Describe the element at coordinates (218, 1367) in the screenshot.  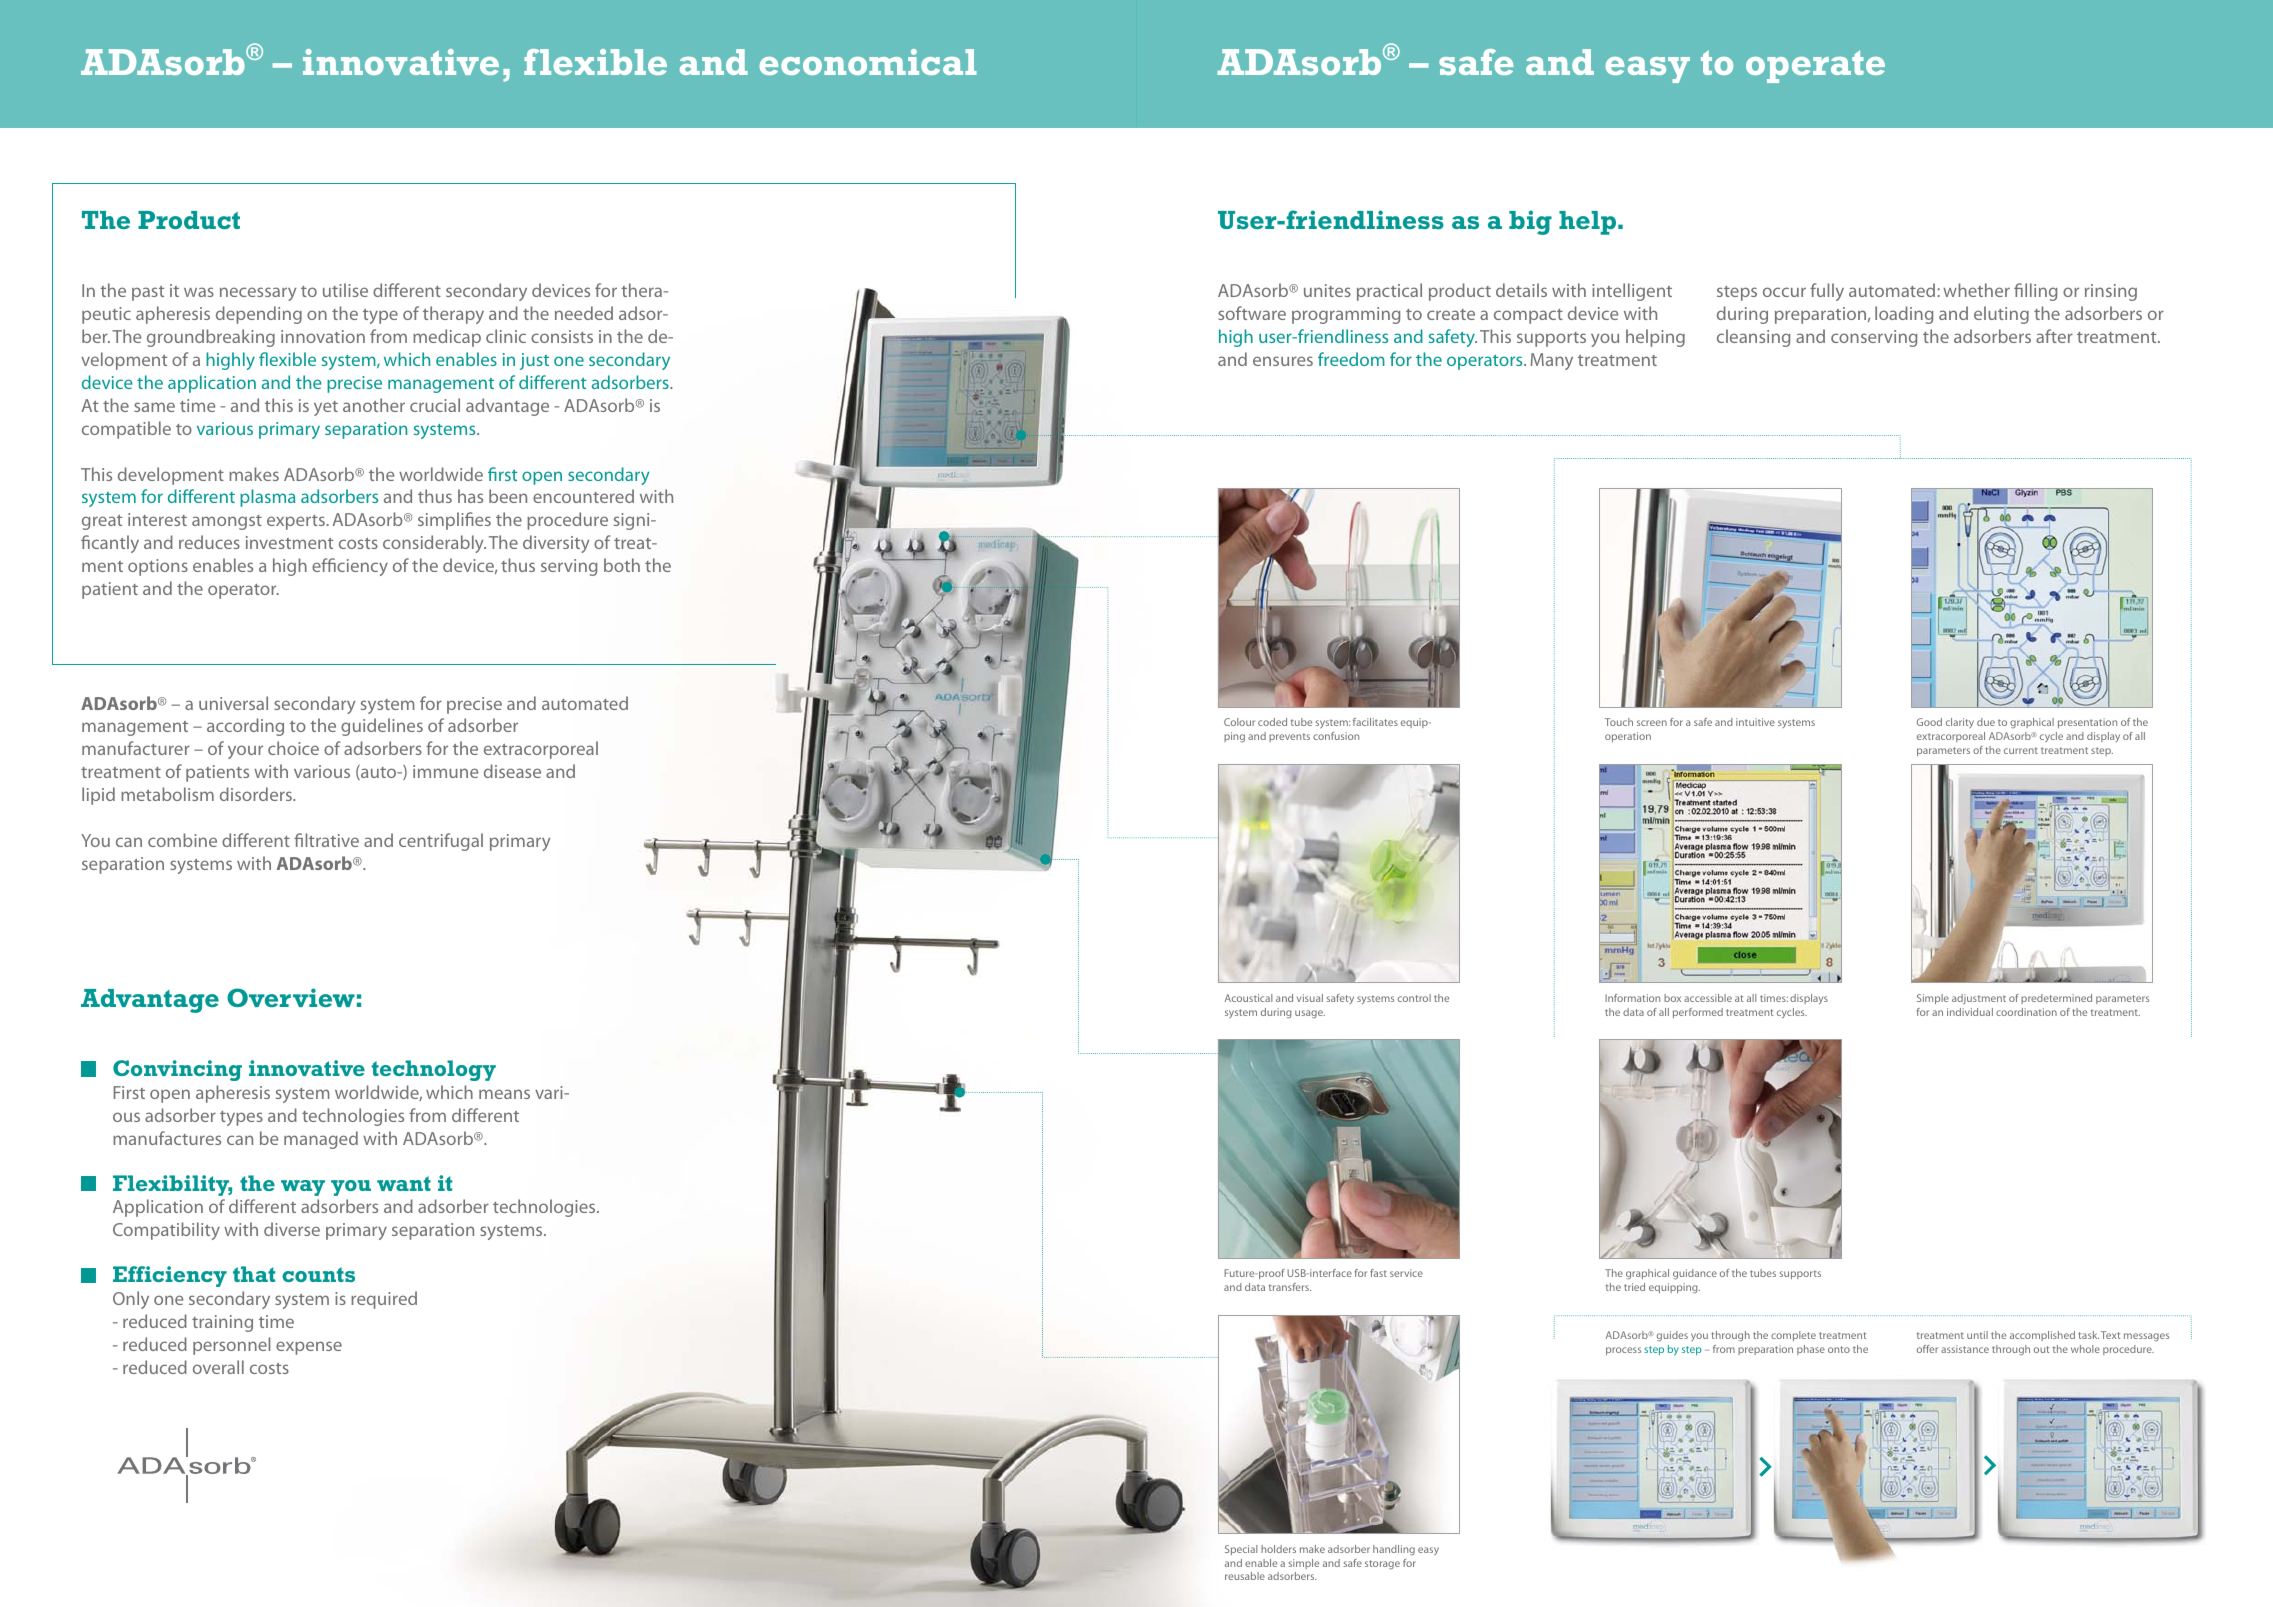
I see `overall` at that location.
